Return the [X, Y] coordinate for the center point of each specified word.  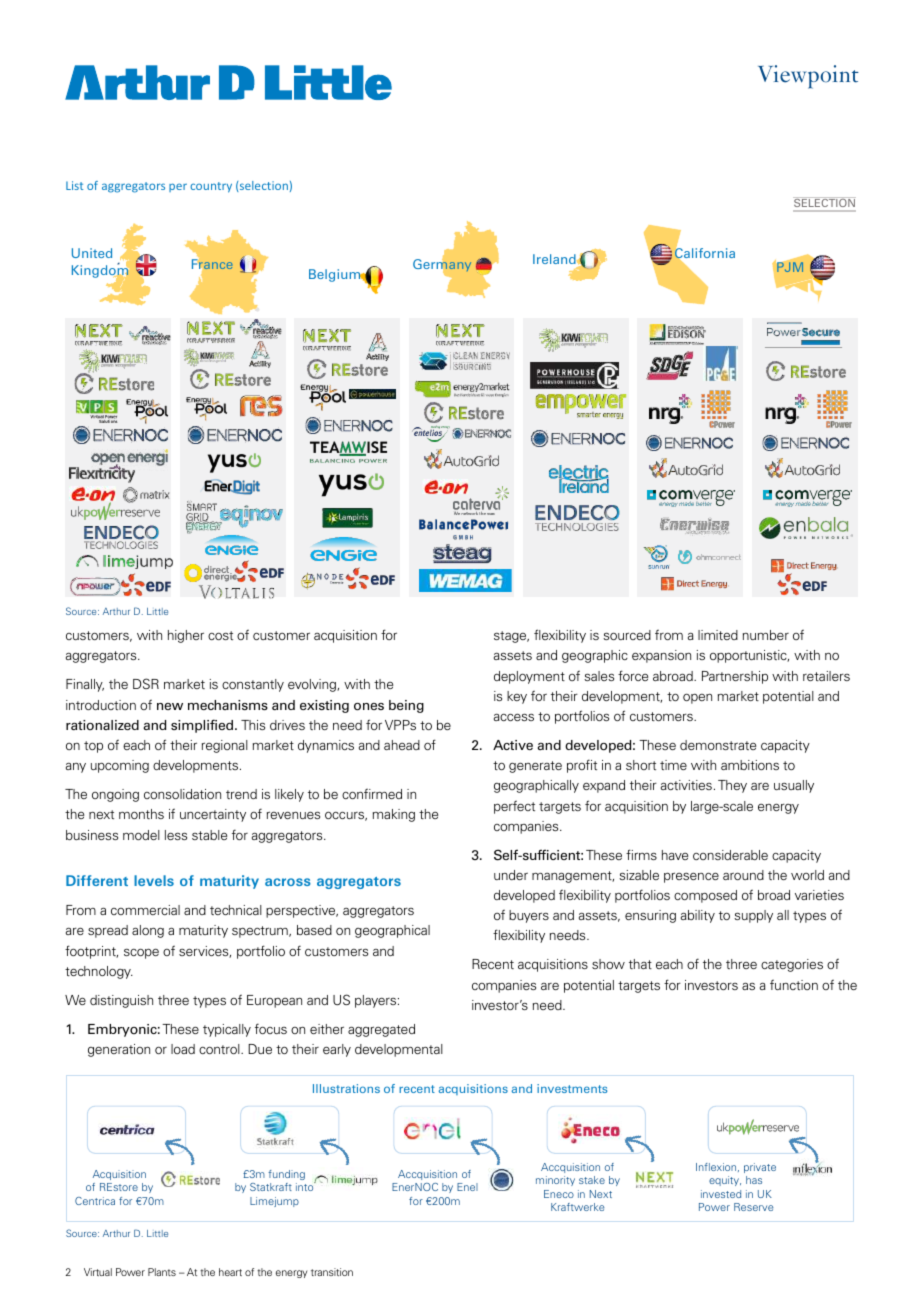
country [211, 187]
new [170, 706]
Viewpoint [808, 77]
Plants [162, 1272]
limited [718, 635]
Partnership [735, 677]
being [406, 706]
